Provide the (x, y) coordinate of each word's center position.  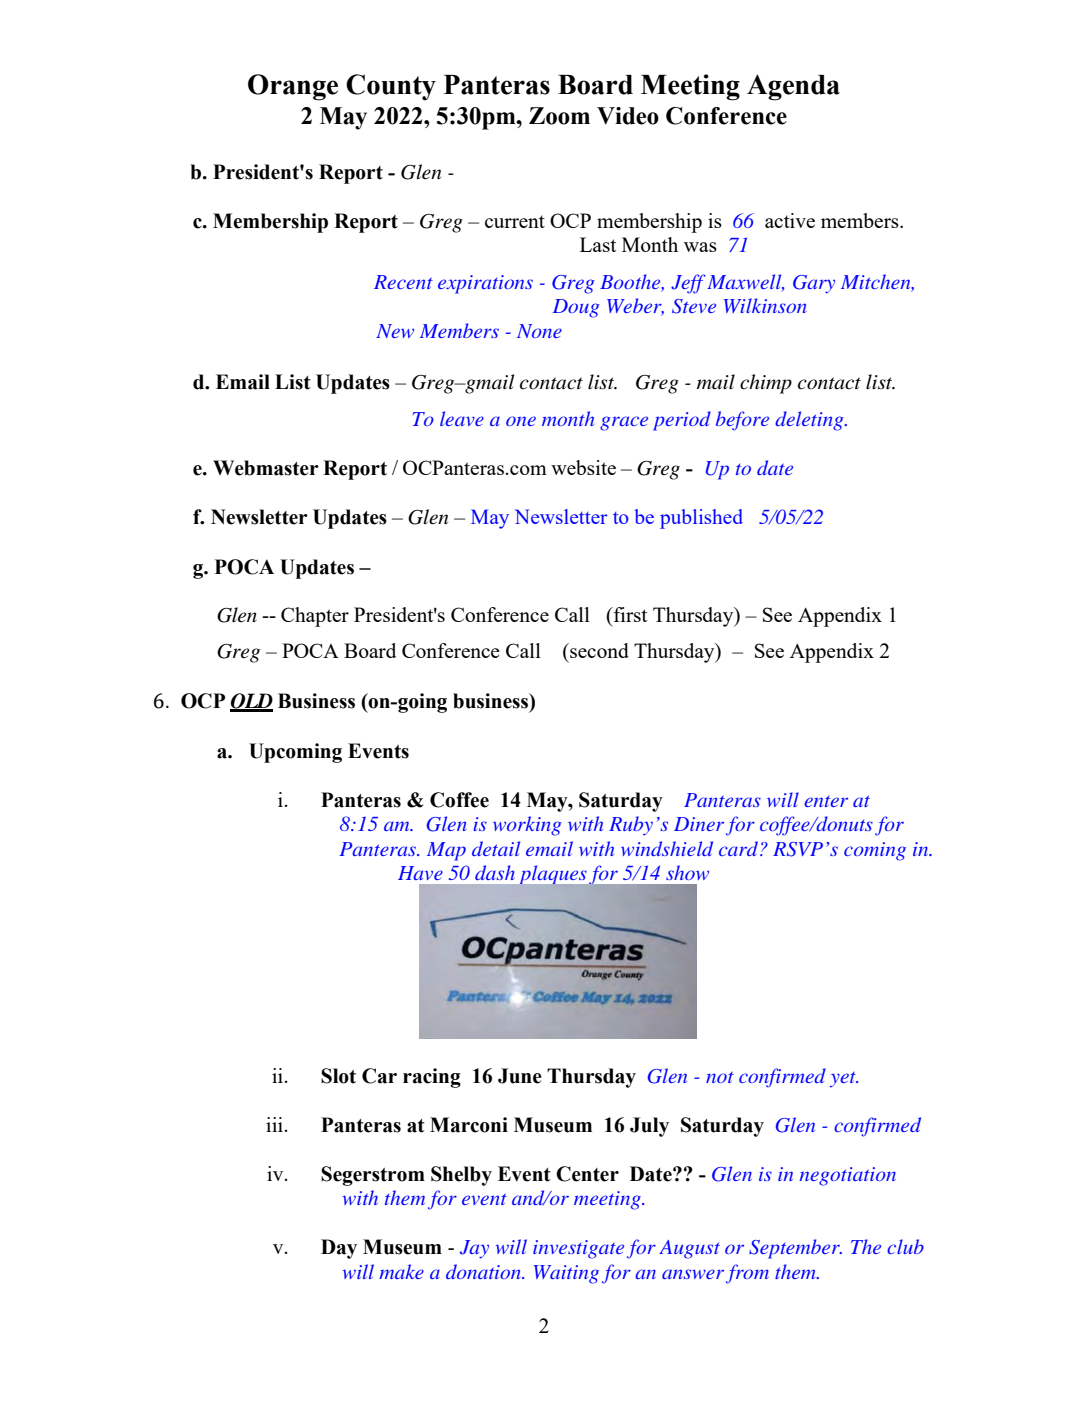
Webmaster (266, 468)
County (391, 87)
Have (420, 873)
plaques (553, 875)
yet (844, 1079)
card (740, 848)
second (598, 650)
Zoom (559, 116)
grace (624, 423)
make (401, 1271)
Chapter (315, 617)
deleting (810, 421)
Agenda (793, 87)
